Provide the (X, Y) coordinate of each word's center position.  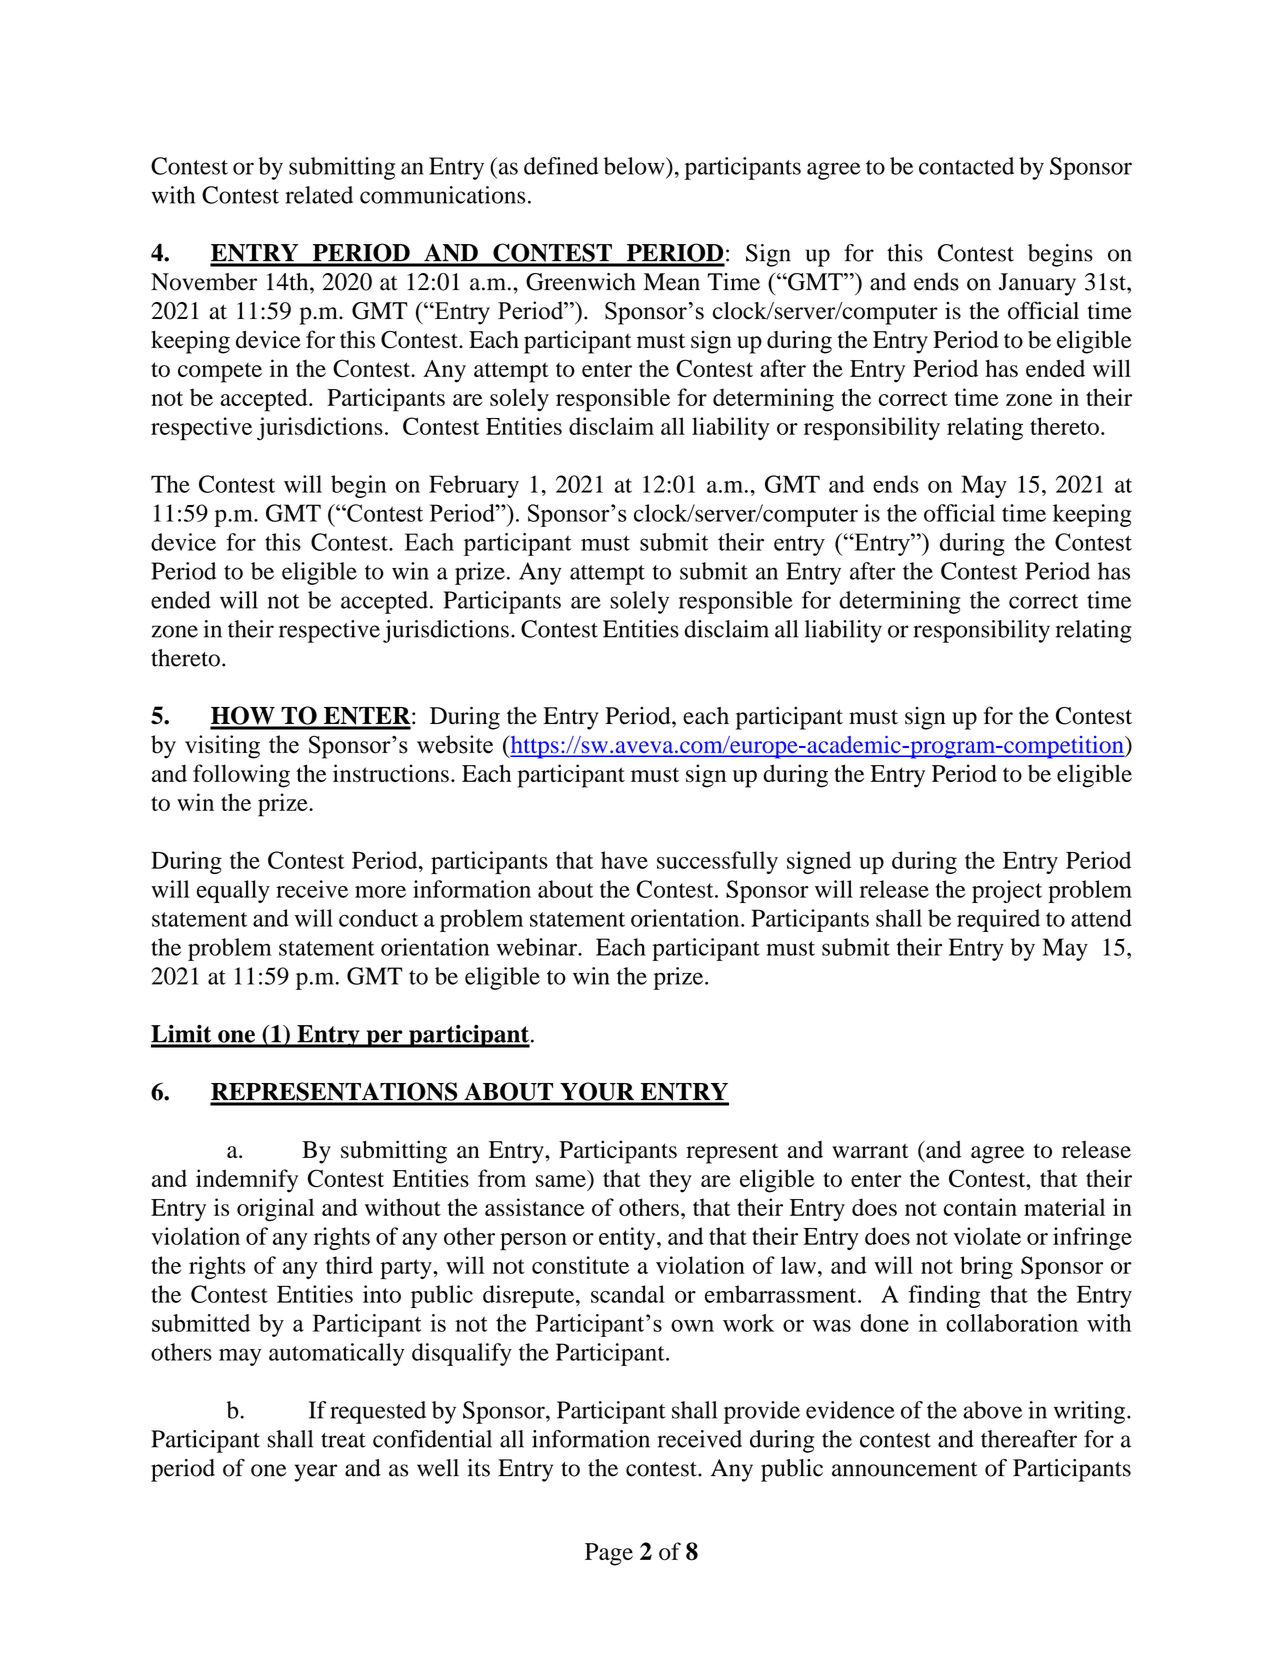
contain (980, 1207)
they (670, 1181)
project (1007, 891)
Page (609, 1554)
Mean (672, 282)
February (474, 486)
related (319, 195)
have (624, 860)
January (1037, 284)
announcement (905, 1469)
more (380, 892)
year (316, 1473)
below (635, 166)
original (275, 1210)
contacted (966, 166)
